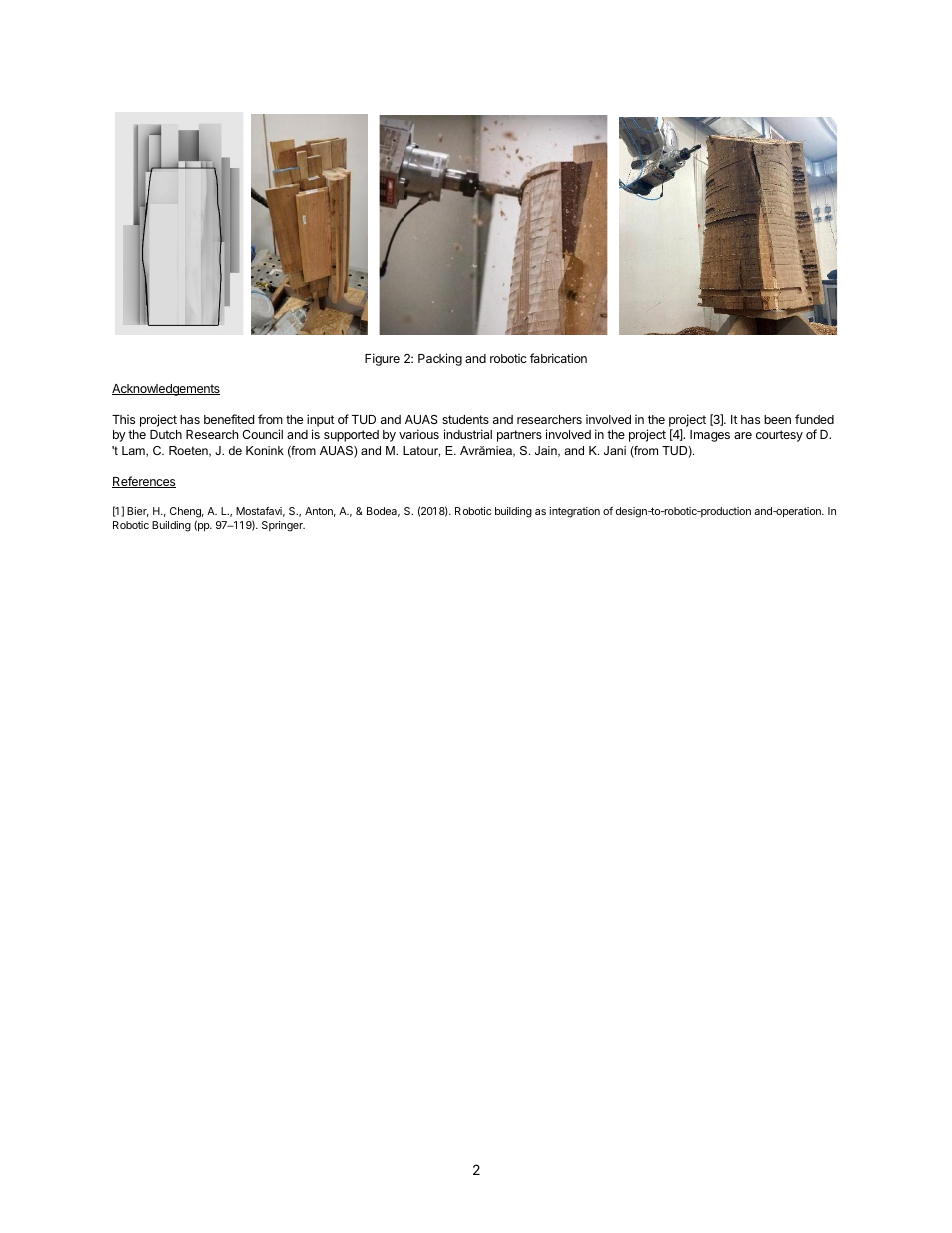 The width and height of the document is (952, 1233). What do you see at coordinates (615, 450) in the document?
I see `Jani` at bounding box center [615, 450].
